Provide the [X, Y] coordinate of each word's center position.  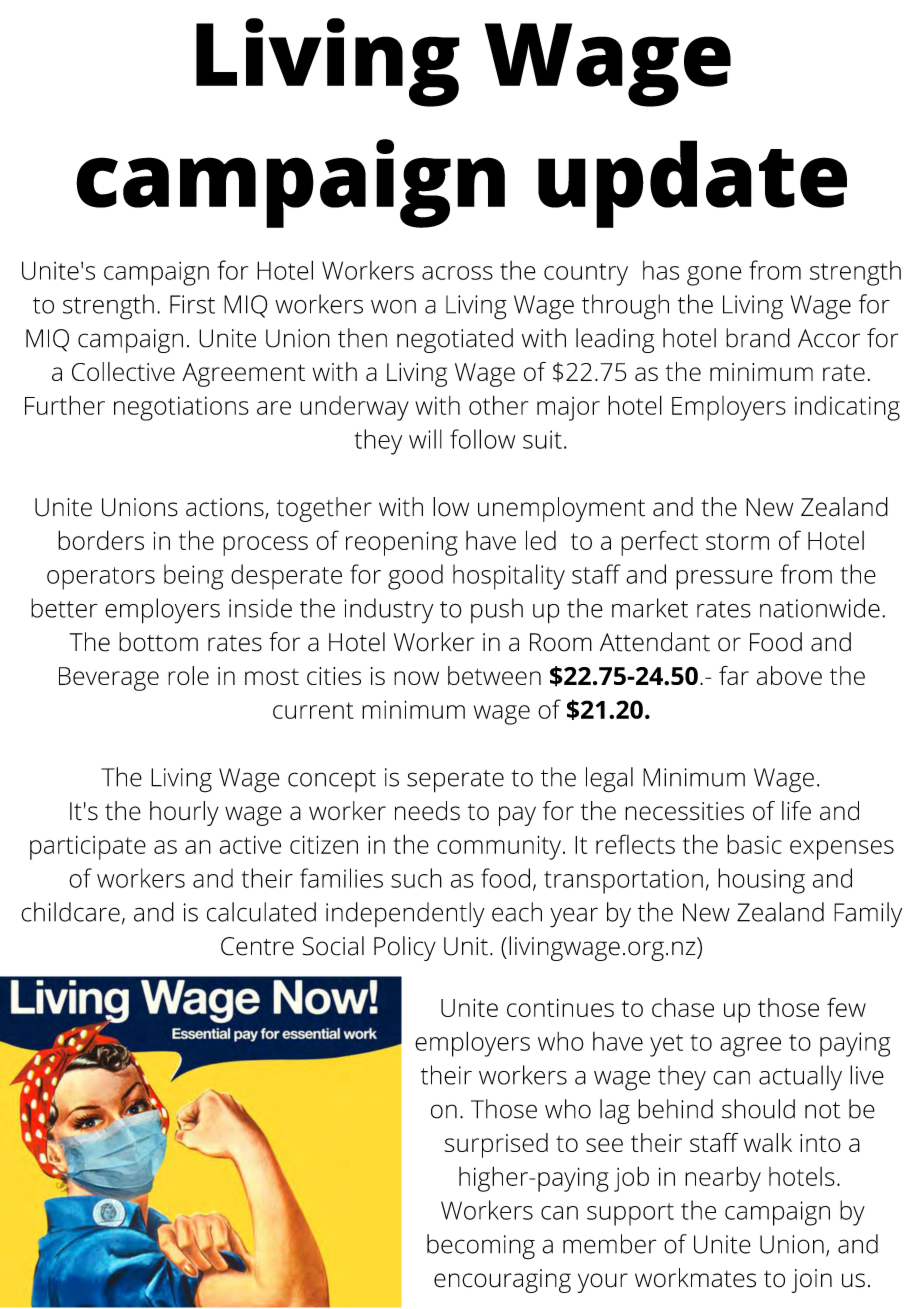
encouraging [502, 1281]
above [789, 675]
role [188, 675]
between [494, 675]
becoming [481, 1247]
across [457, 273]
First [192, 304]
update [692, 184]
